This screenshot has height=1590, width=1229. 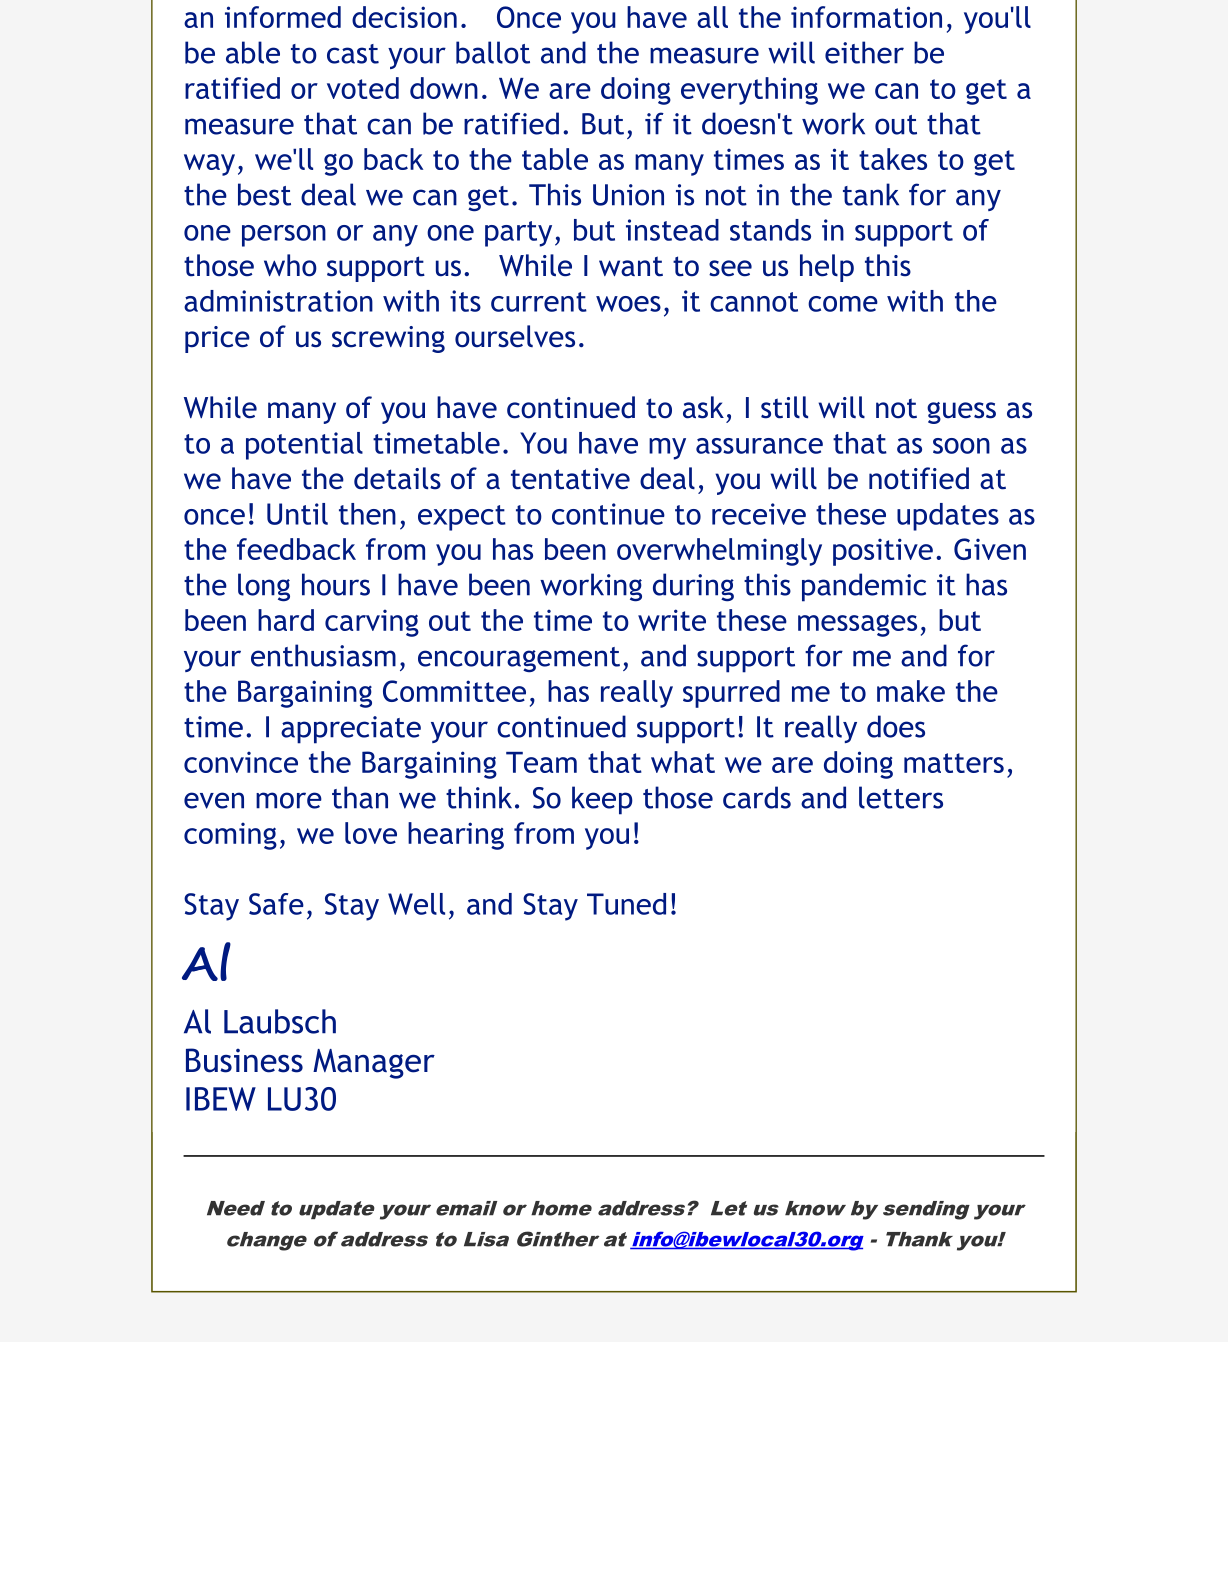 I want to click on Business, so click(x=244, y=1060).
